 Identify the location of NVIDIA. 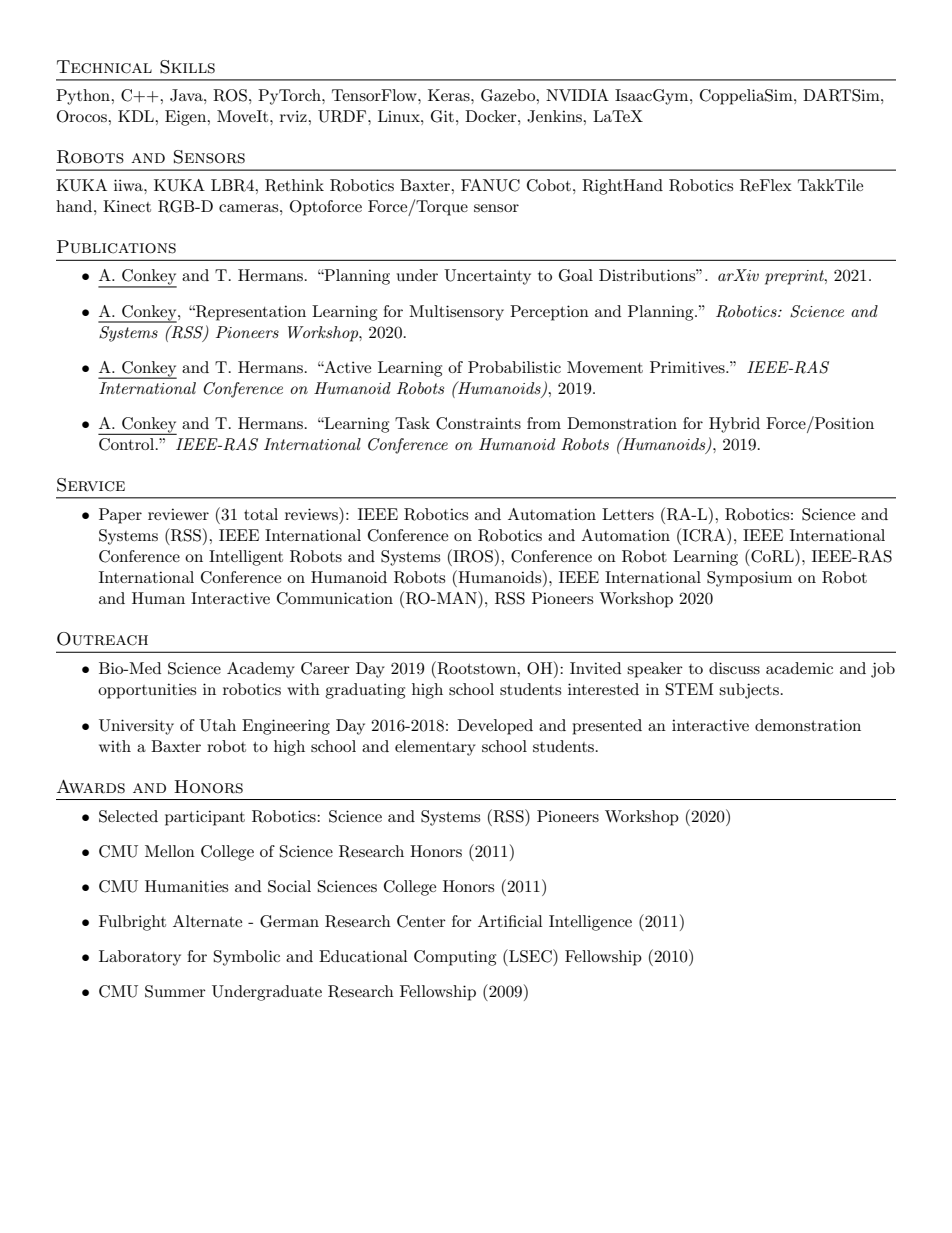
(577, 95).
